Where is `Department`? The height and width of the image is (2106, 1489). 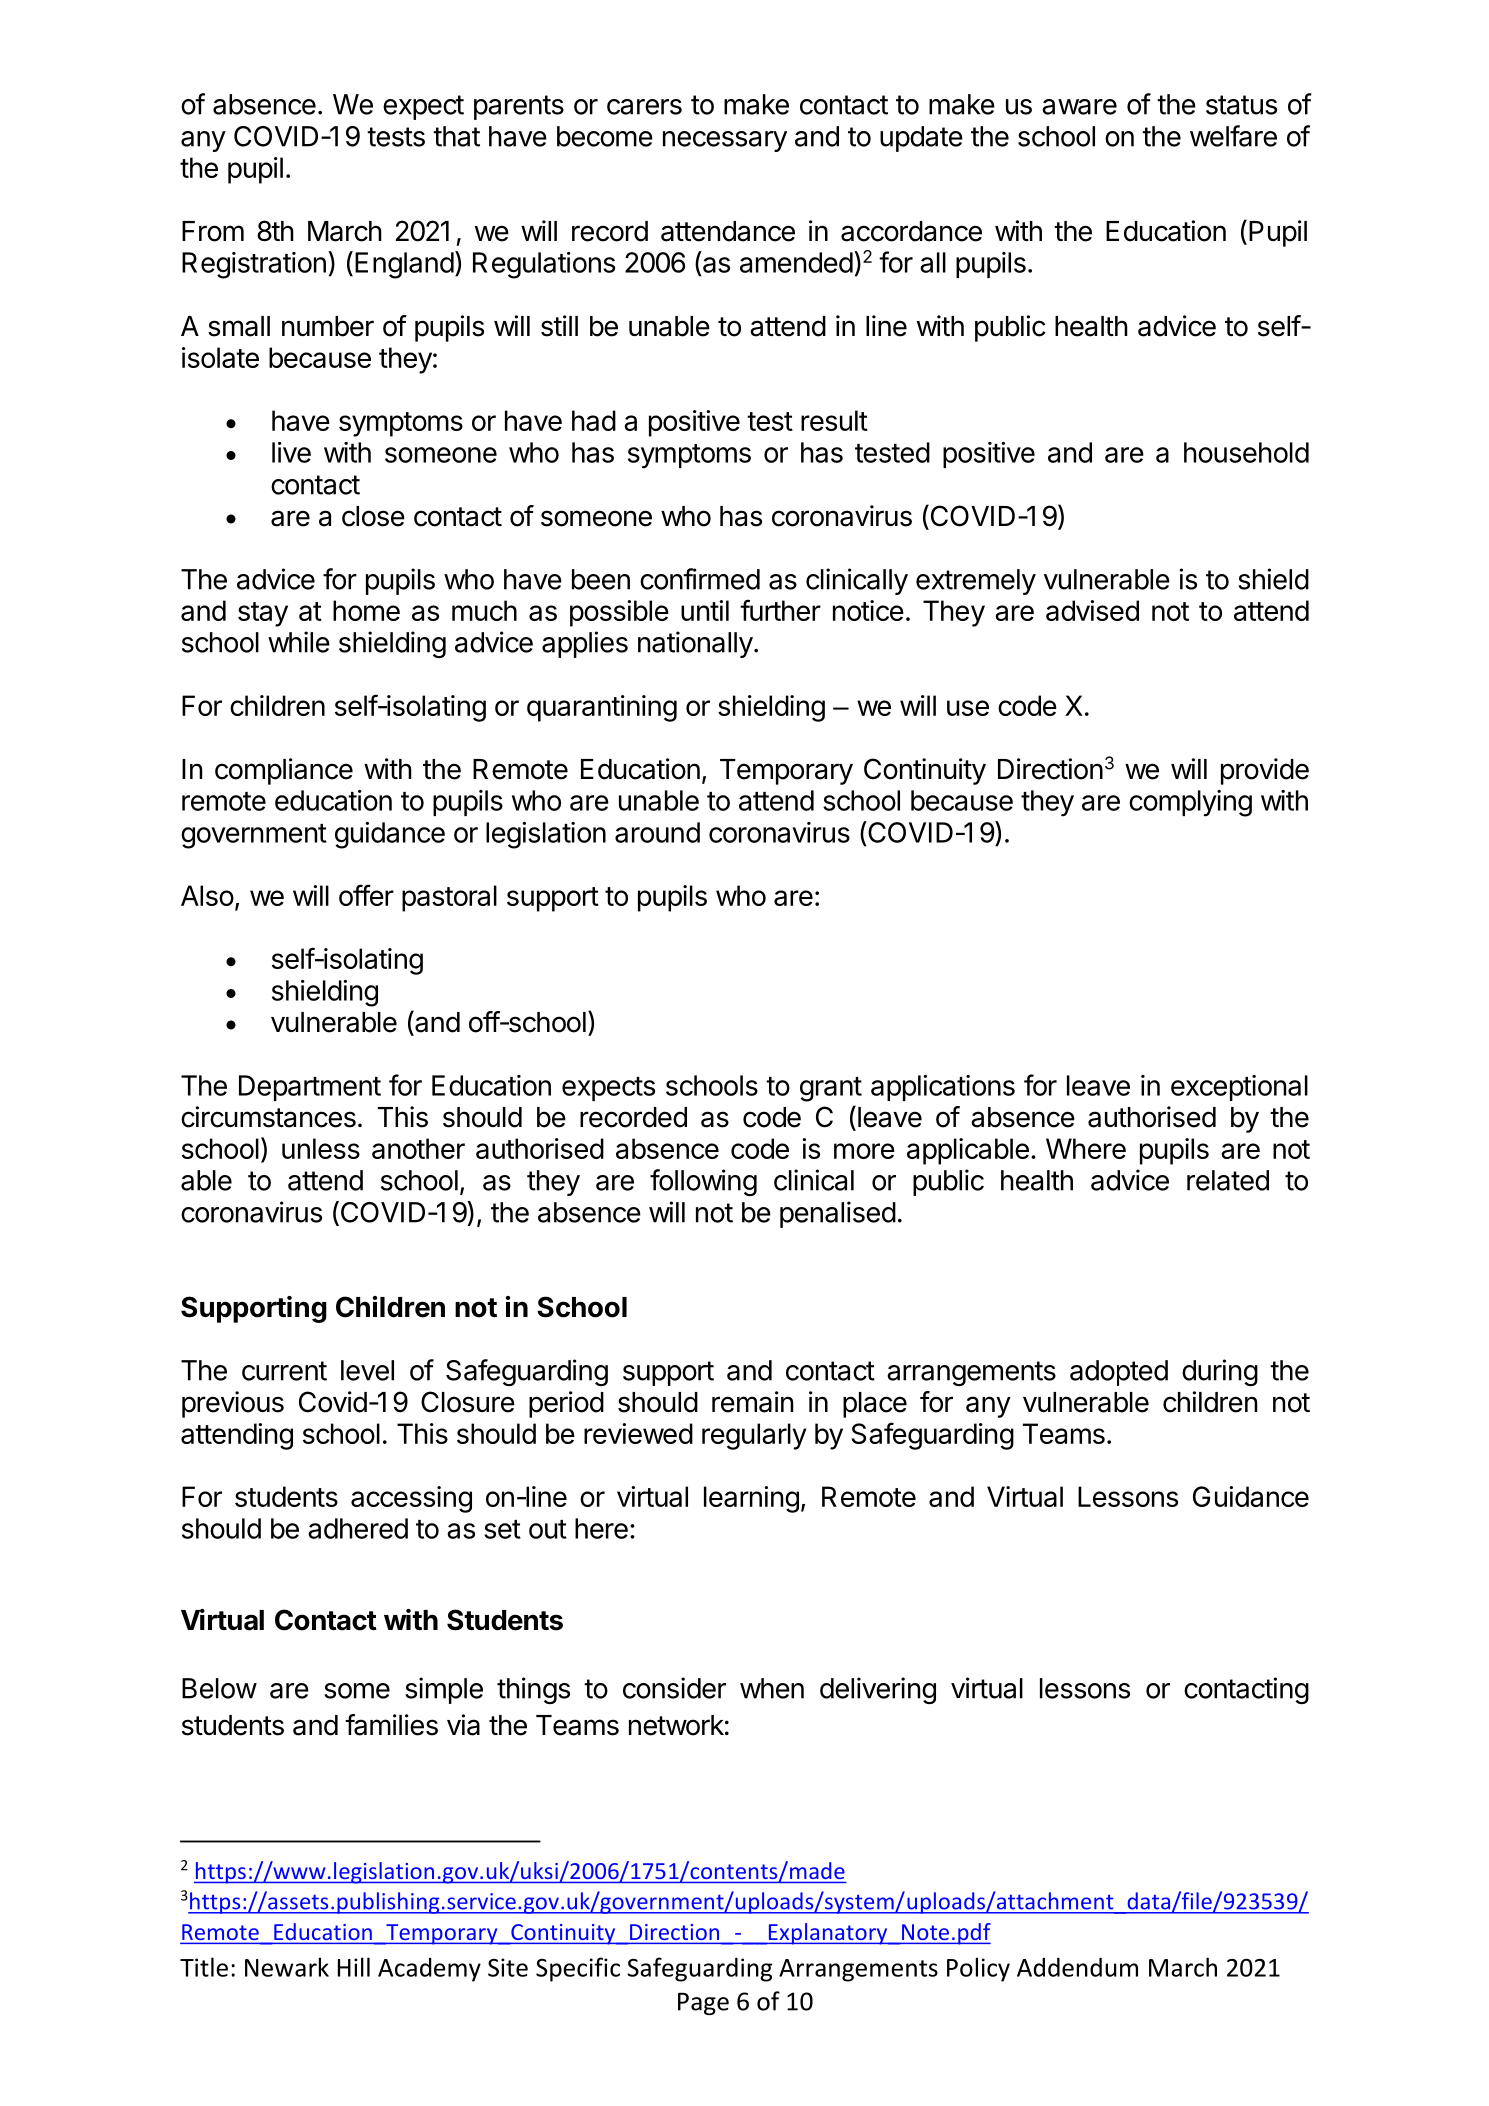 Department is located at coordinates (310, 1088).
